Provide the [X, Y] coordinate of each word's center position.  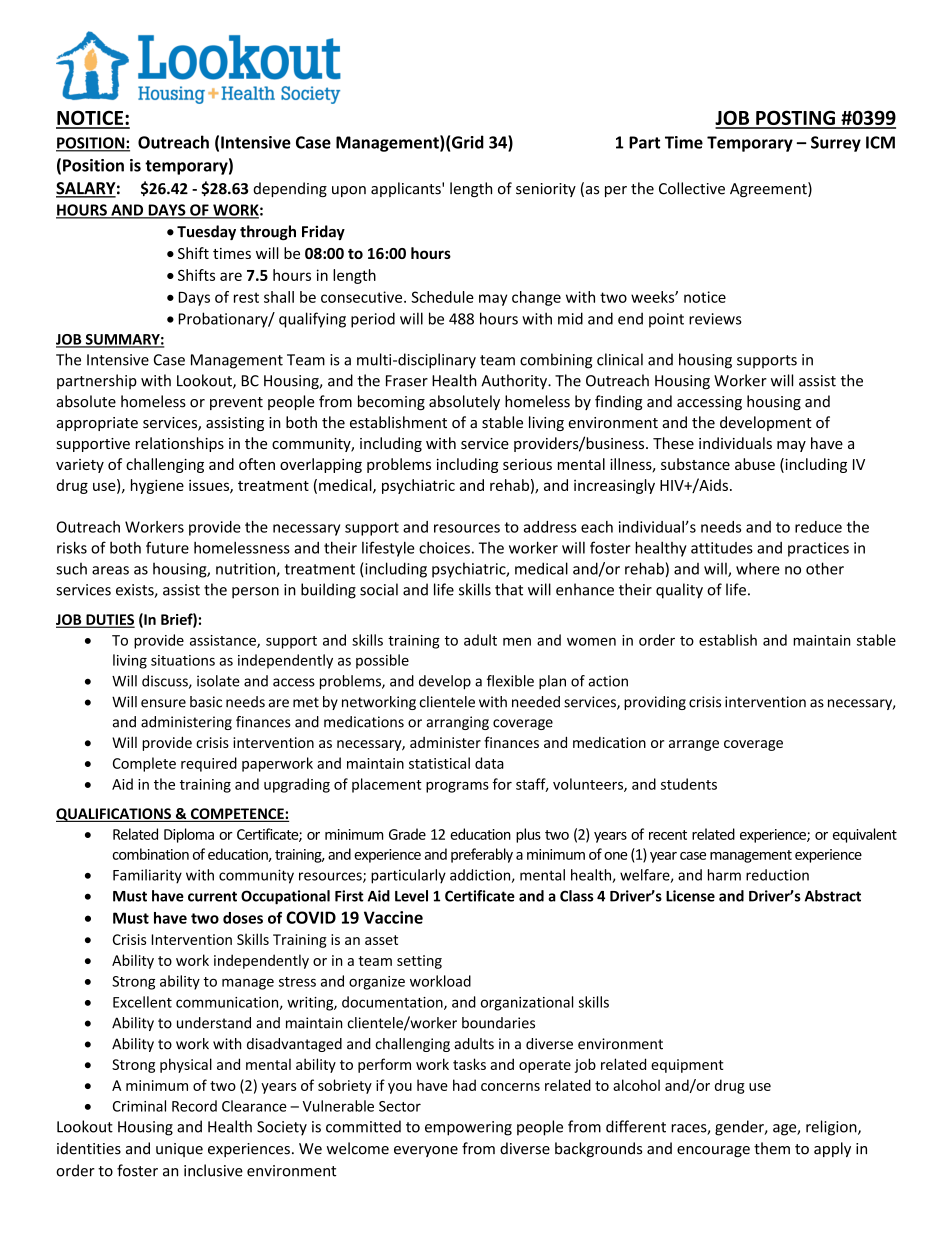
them [772, 1148]
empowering [468, 1128]
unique [179, 1150]
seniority [546, 190]
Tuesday [206, 232]
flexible [510, 681]
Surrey [836, 144]
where [758, 568]
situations [183, 660]
